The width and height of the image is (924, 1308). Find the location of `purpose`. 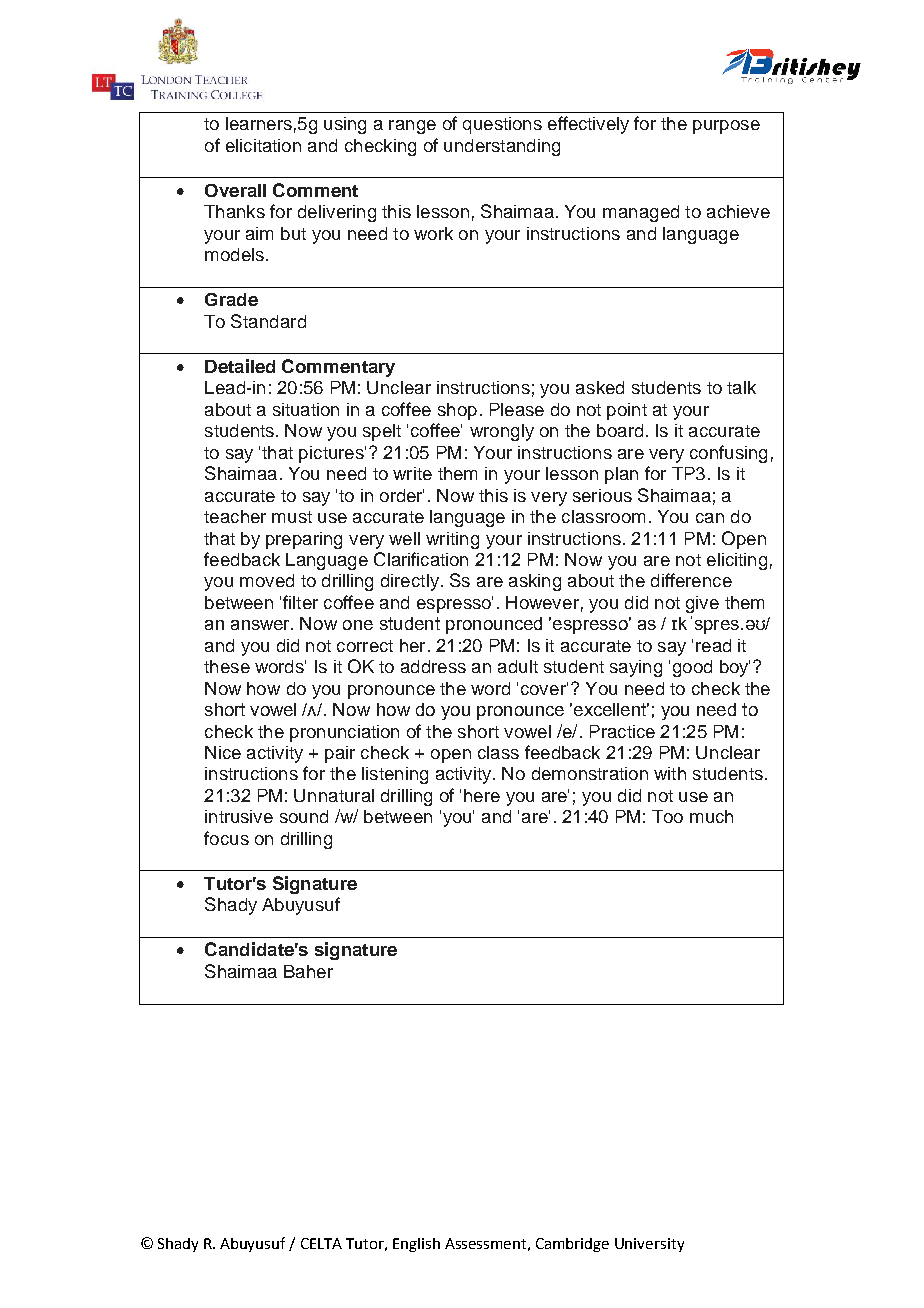

purpose is located at coordinates (726, 127).
